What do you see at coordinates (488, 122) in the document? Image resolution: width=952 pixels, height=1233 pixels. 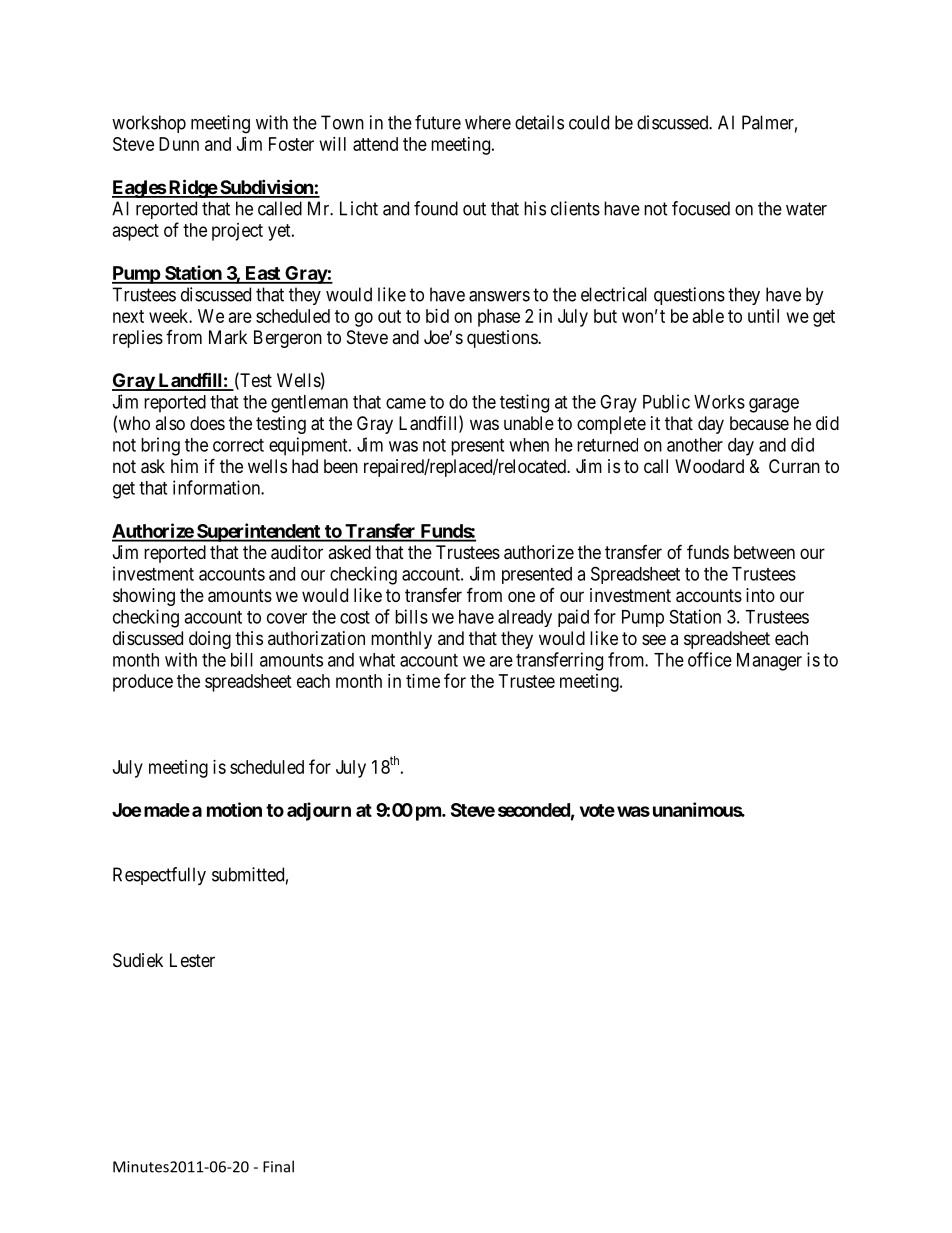 I see `where` at bounding box center [488, 122].
